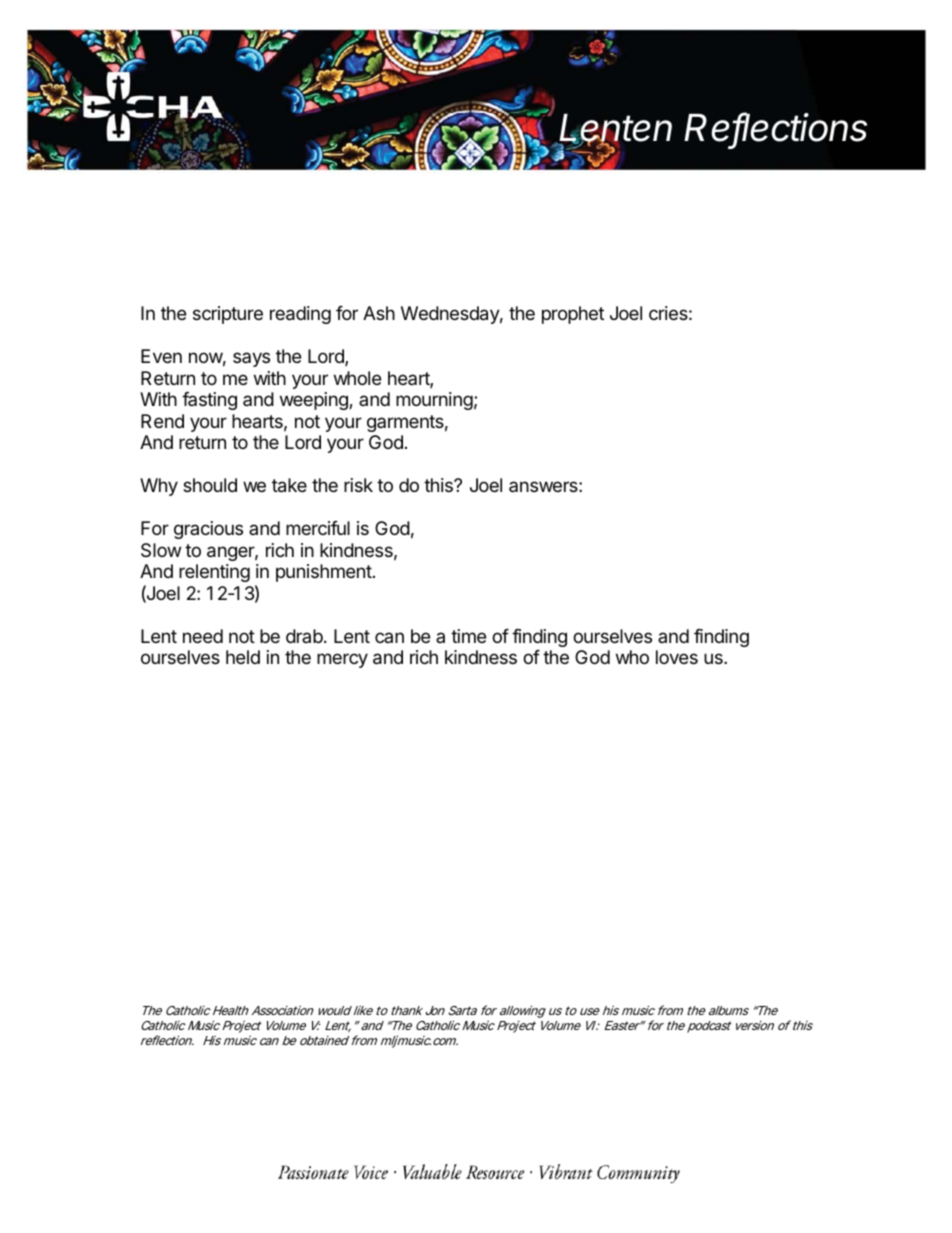 This page has height=1233, width=952. Describe the element at coordinates (573, 315) in the page. I see `prophet` at that location.
